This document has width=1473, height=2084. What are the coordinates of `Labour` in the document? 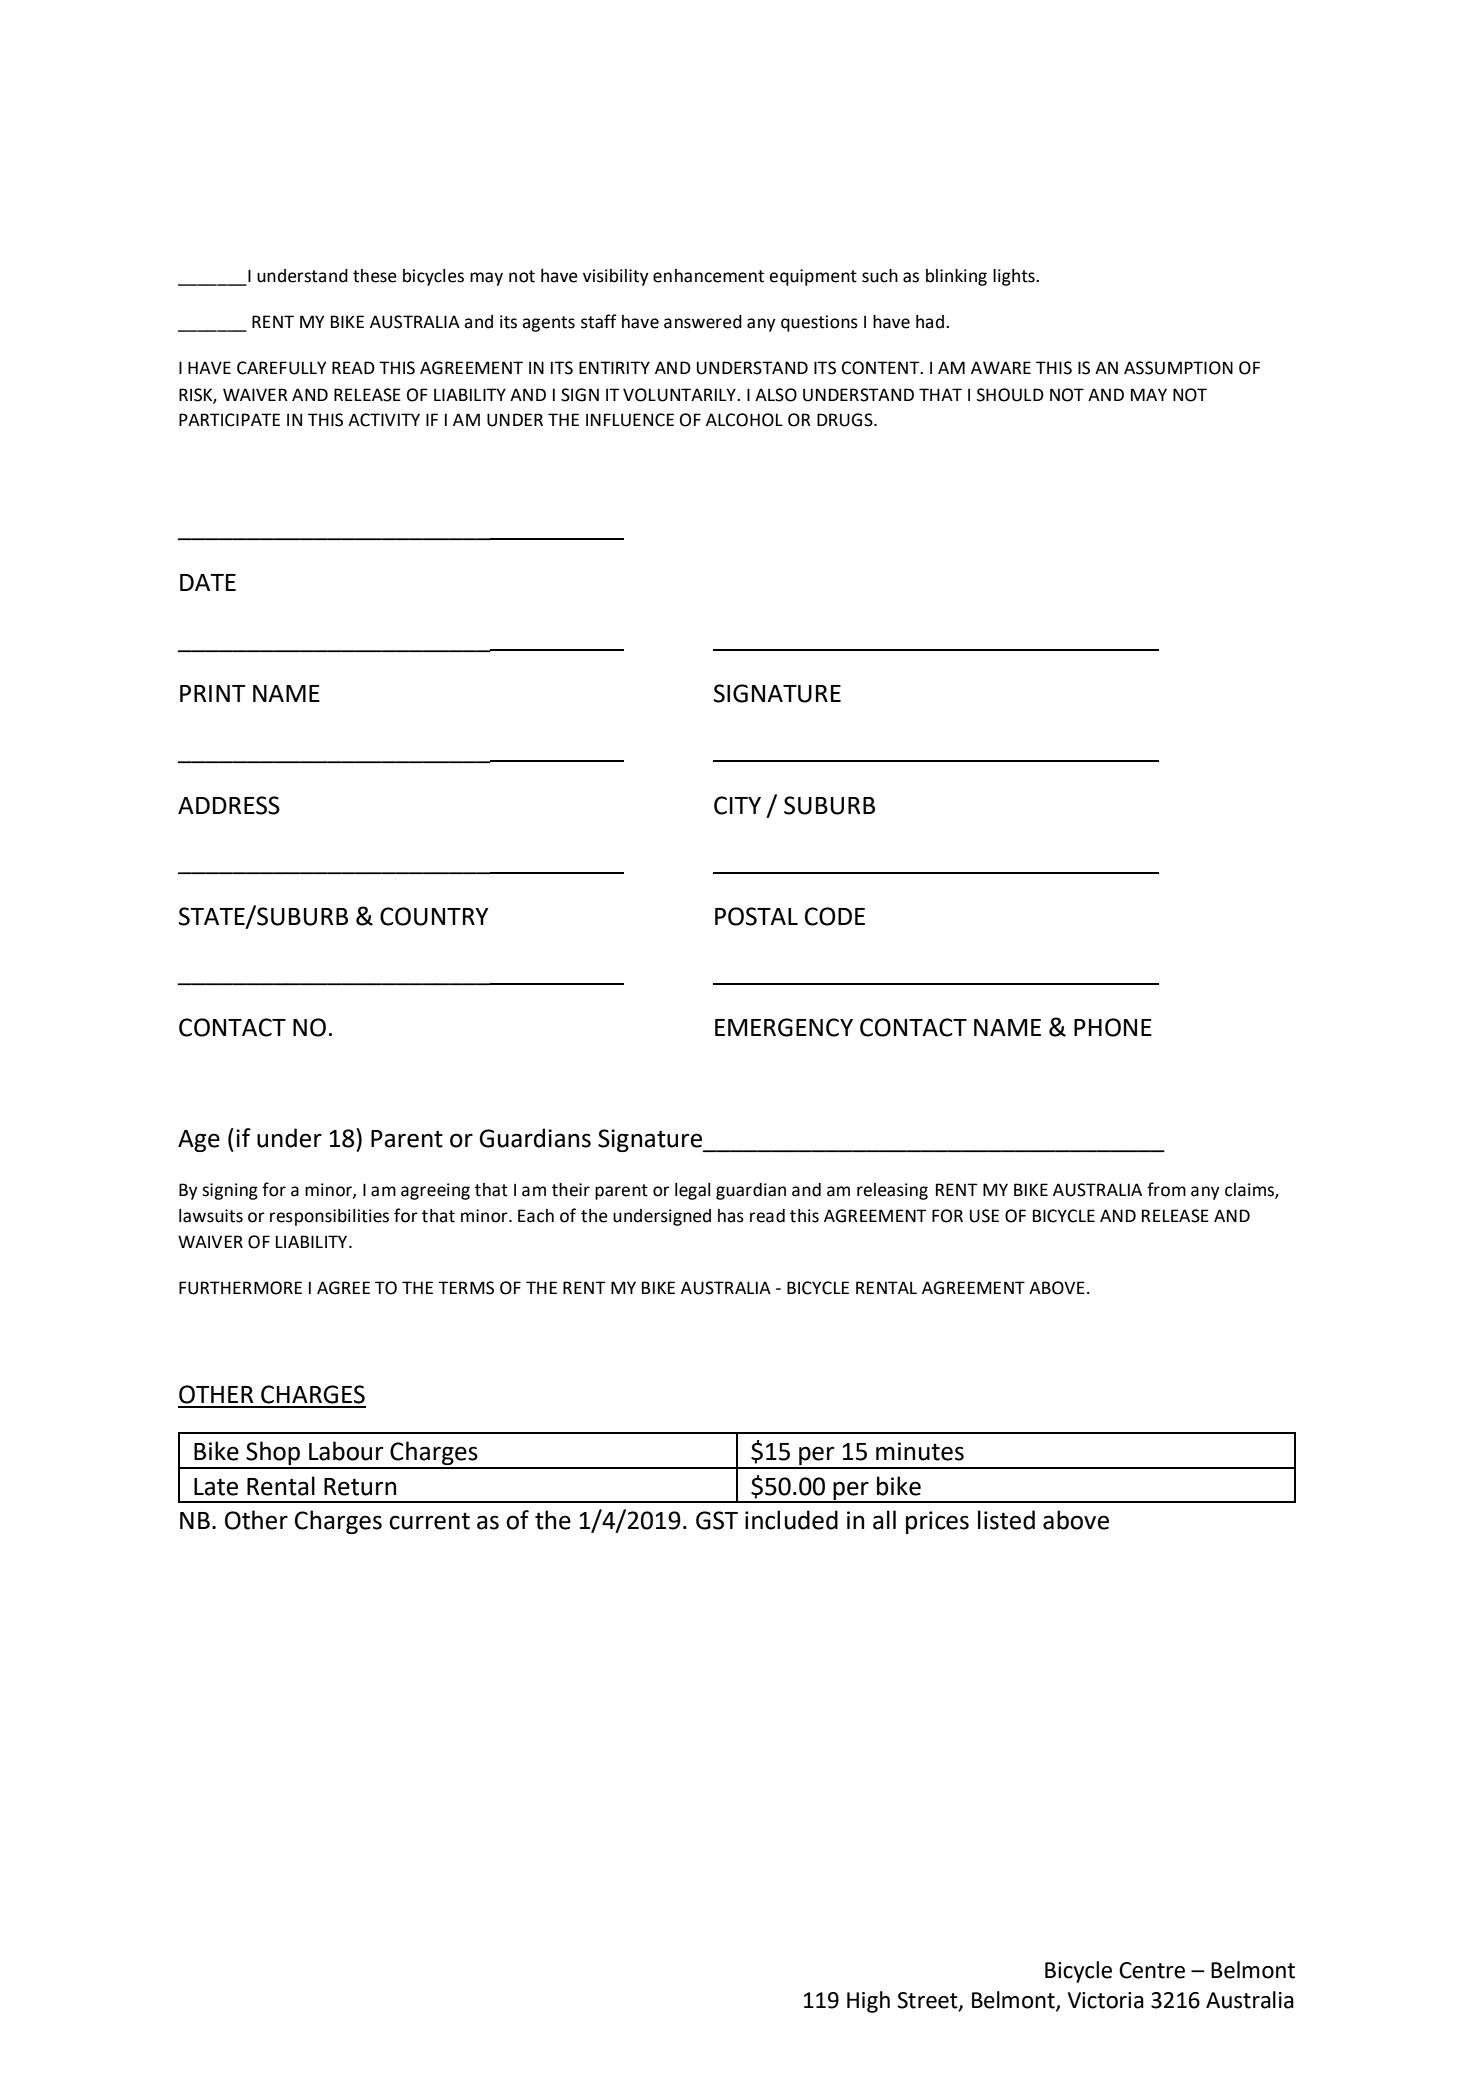 It's located at (346, 1451).
